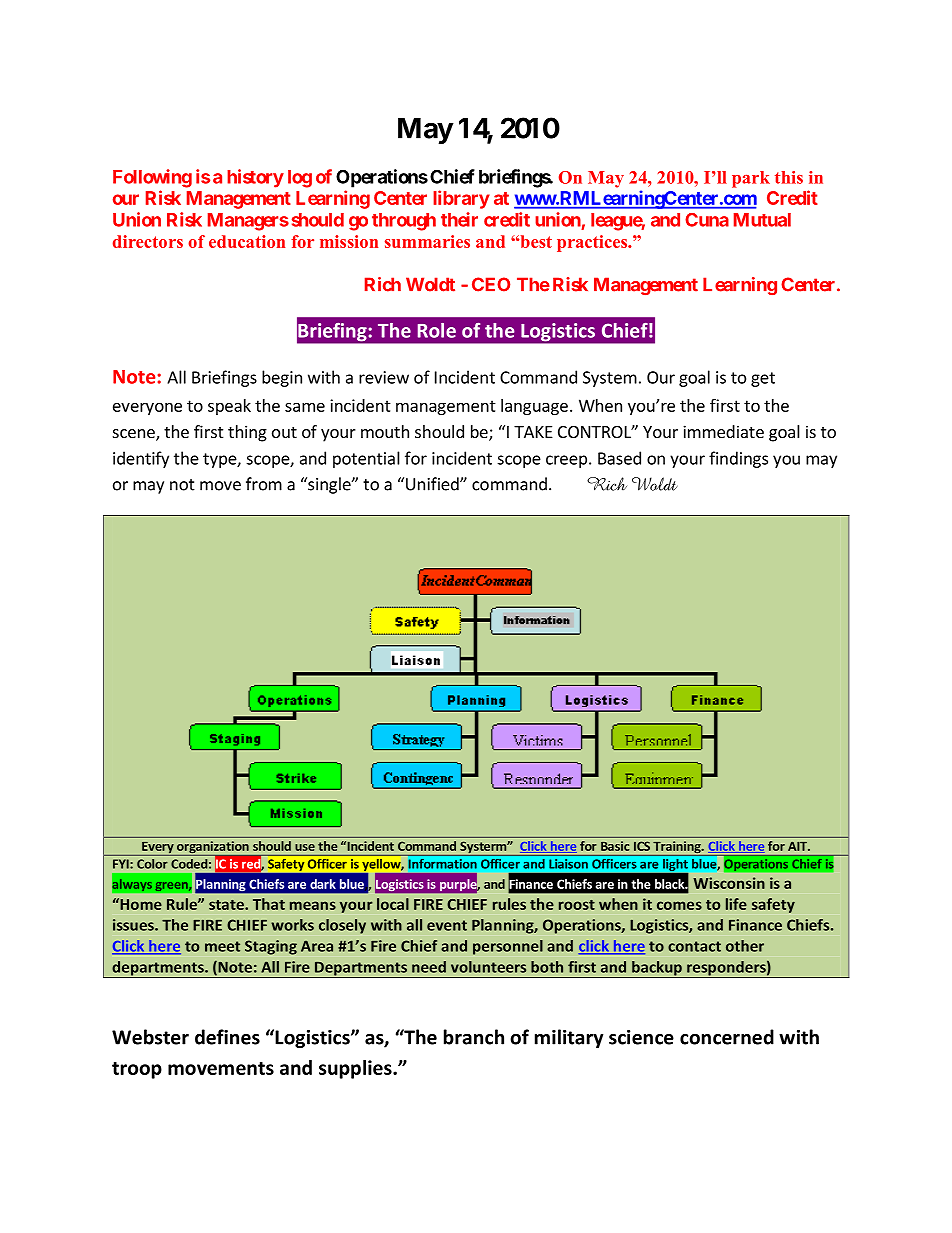 This screenshot has width=952, height=1233. What do you see at coordinates (729, 883) in the screenshot?
I see `Wisconsin` at bounding box center [729, 883].
